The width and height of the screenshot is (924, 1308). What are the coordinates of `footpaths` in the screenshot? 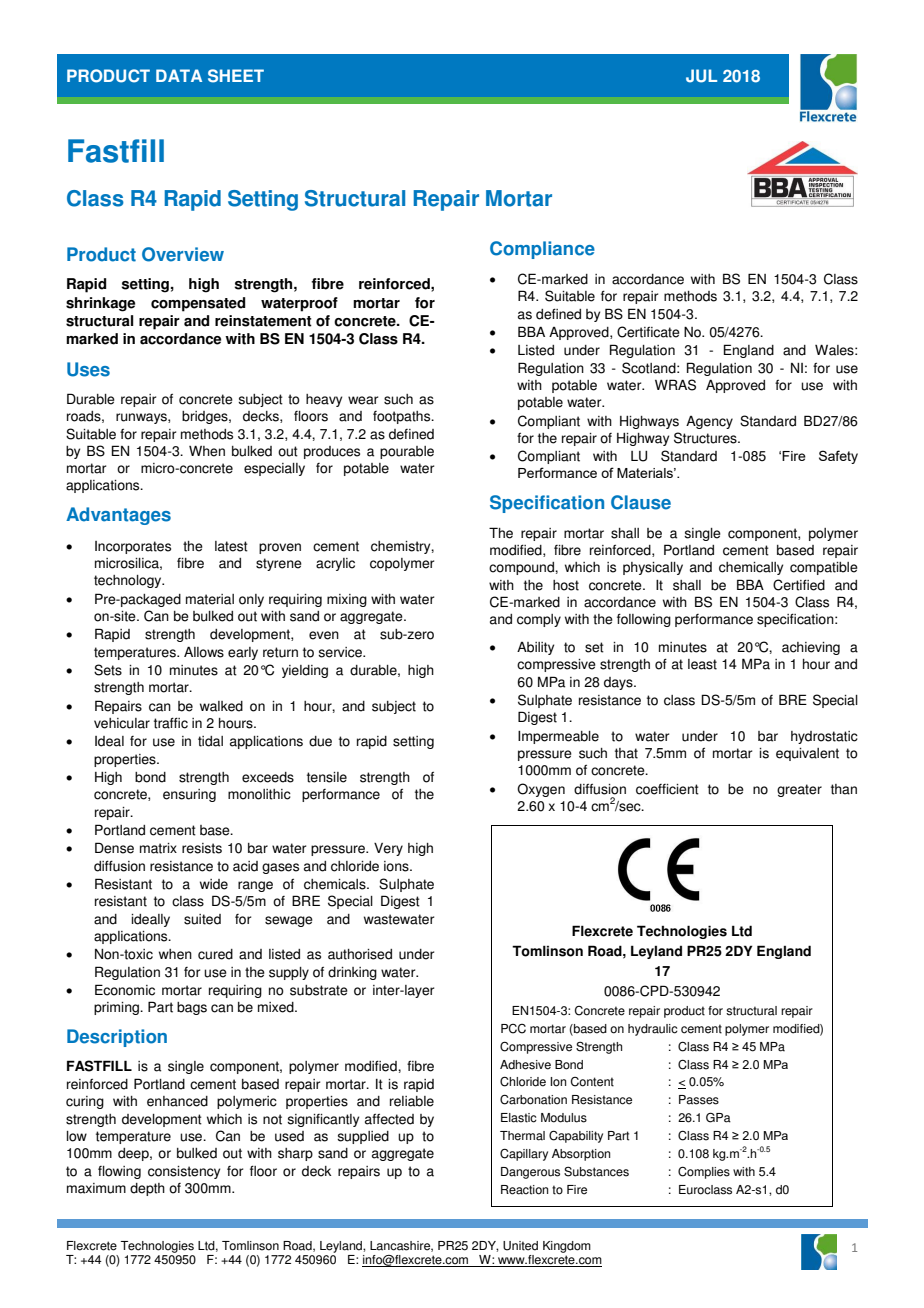 It's located at (403, 417).
